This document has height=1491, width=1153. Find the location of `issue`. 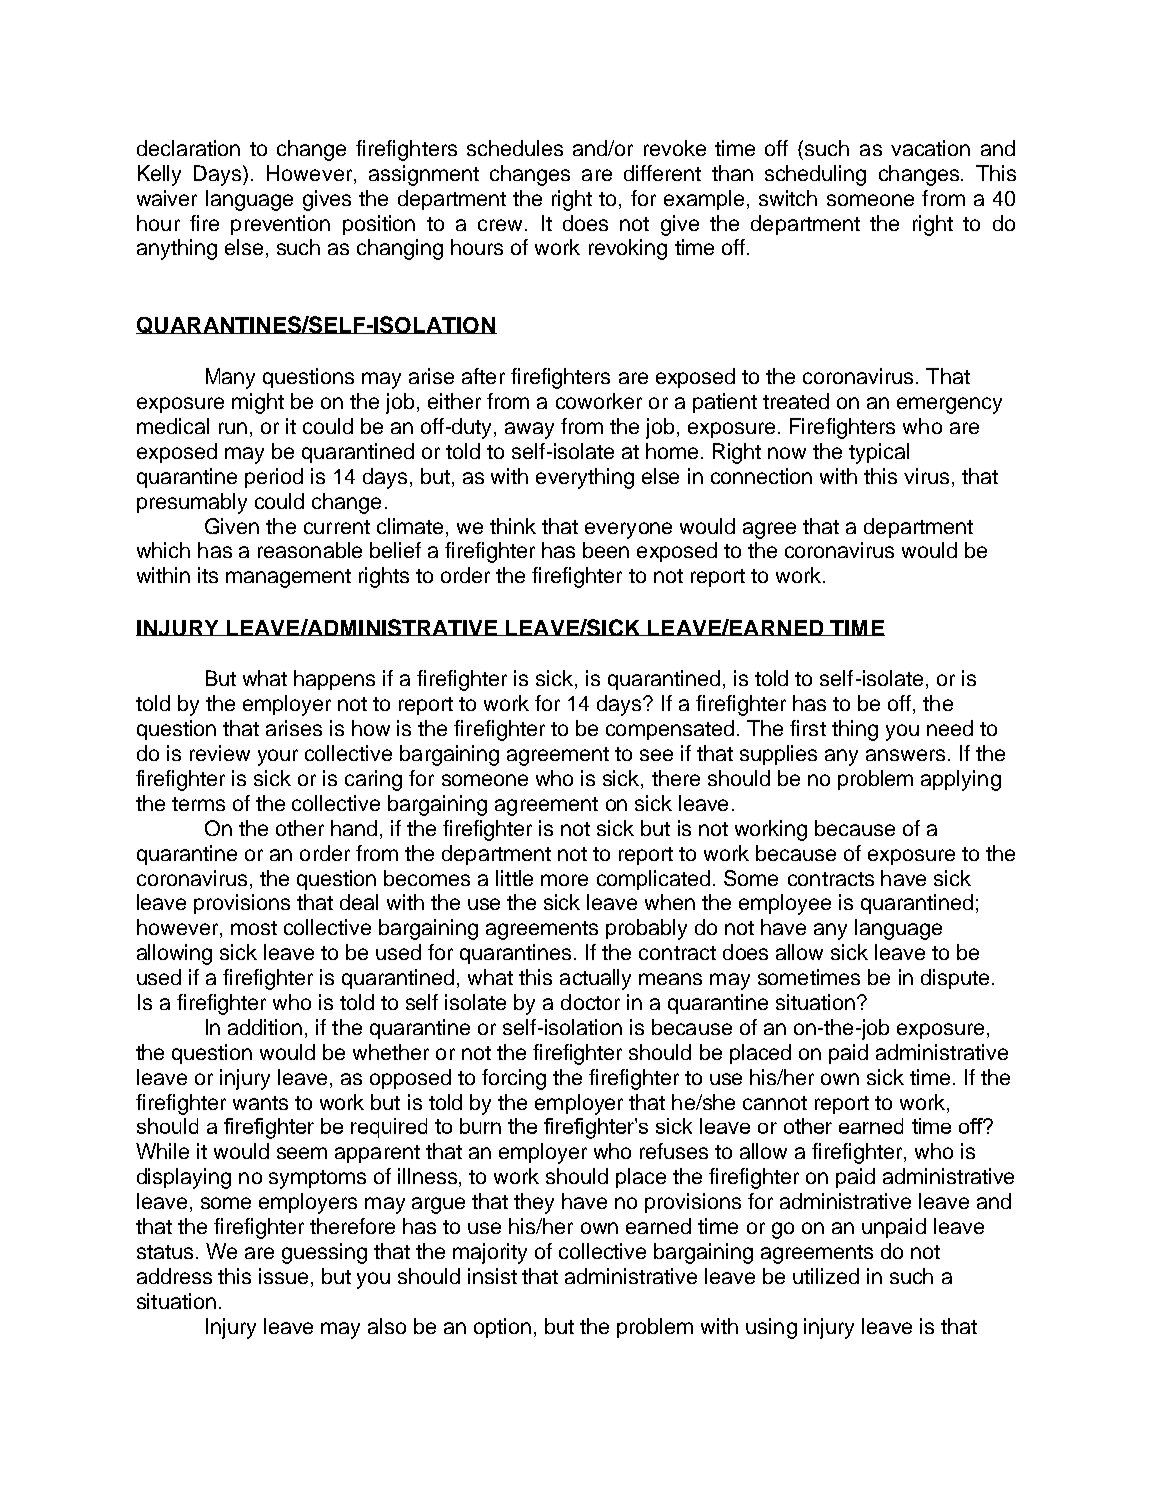

issue is located at coordinates (283, 1276).
